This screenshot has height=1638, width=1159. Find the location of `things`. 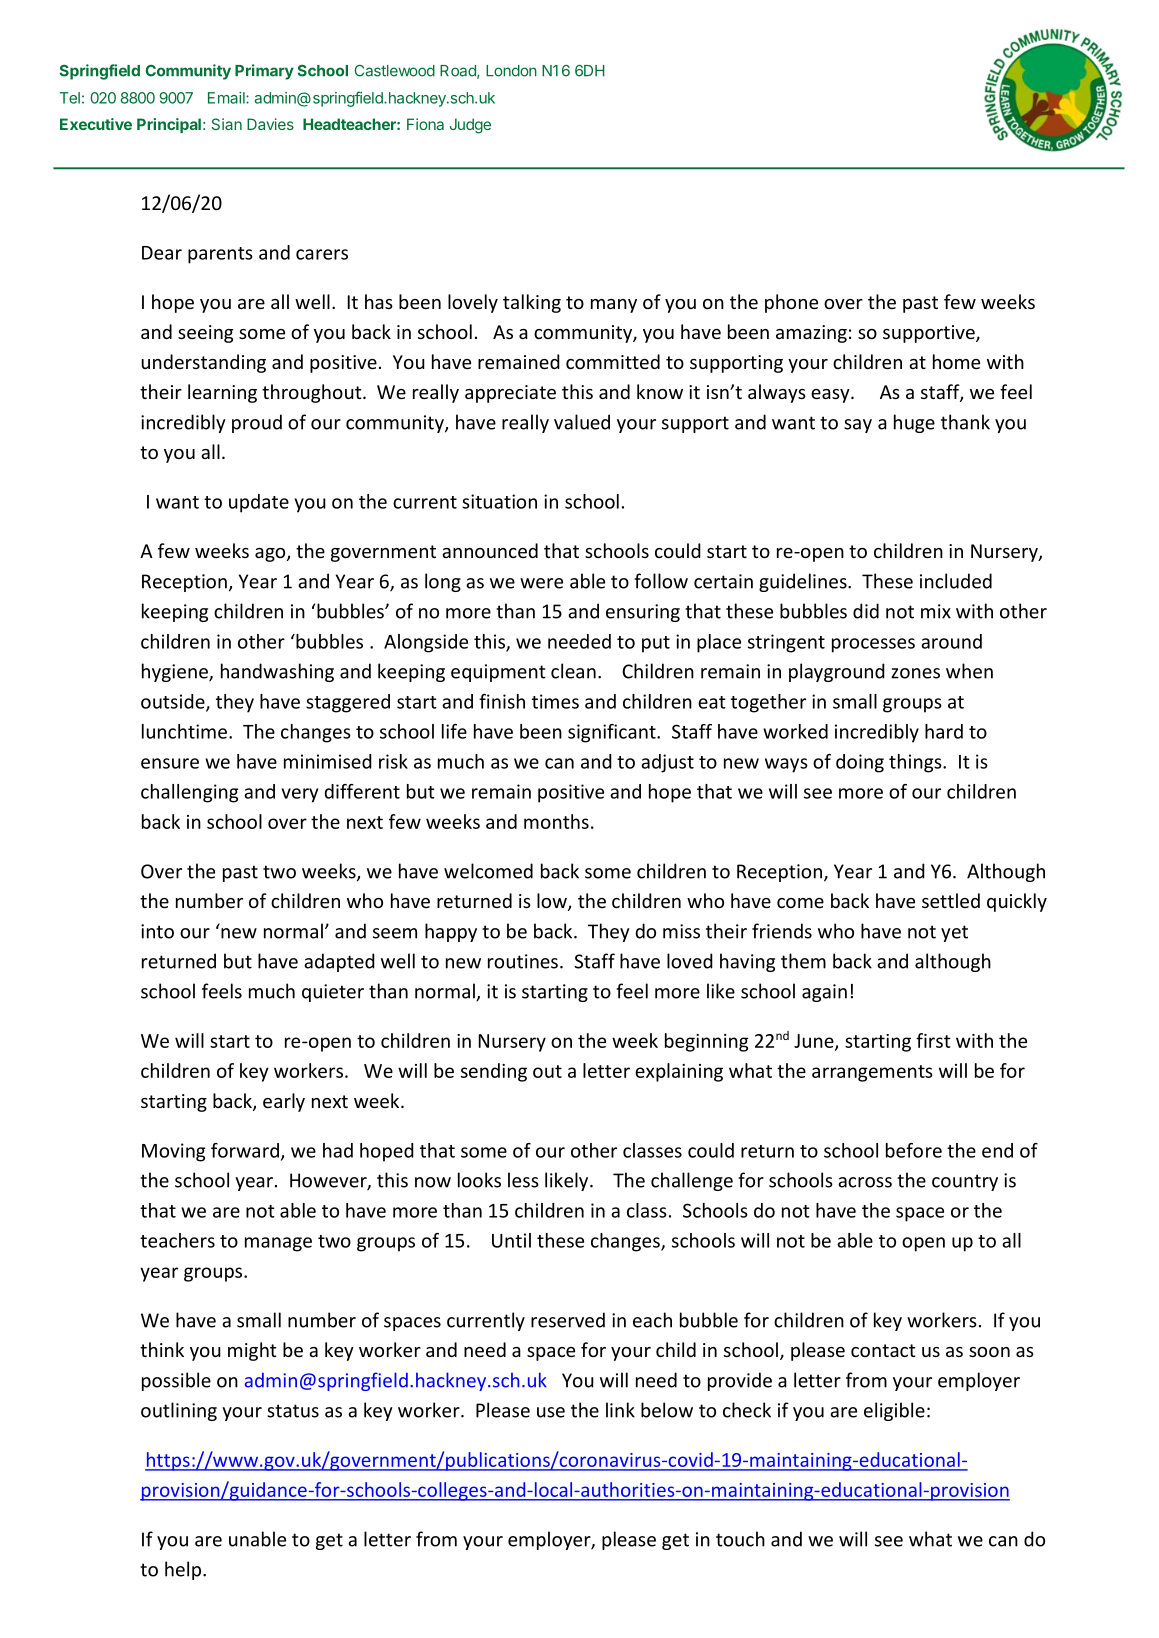

things is located at coordinates (916, 763).
